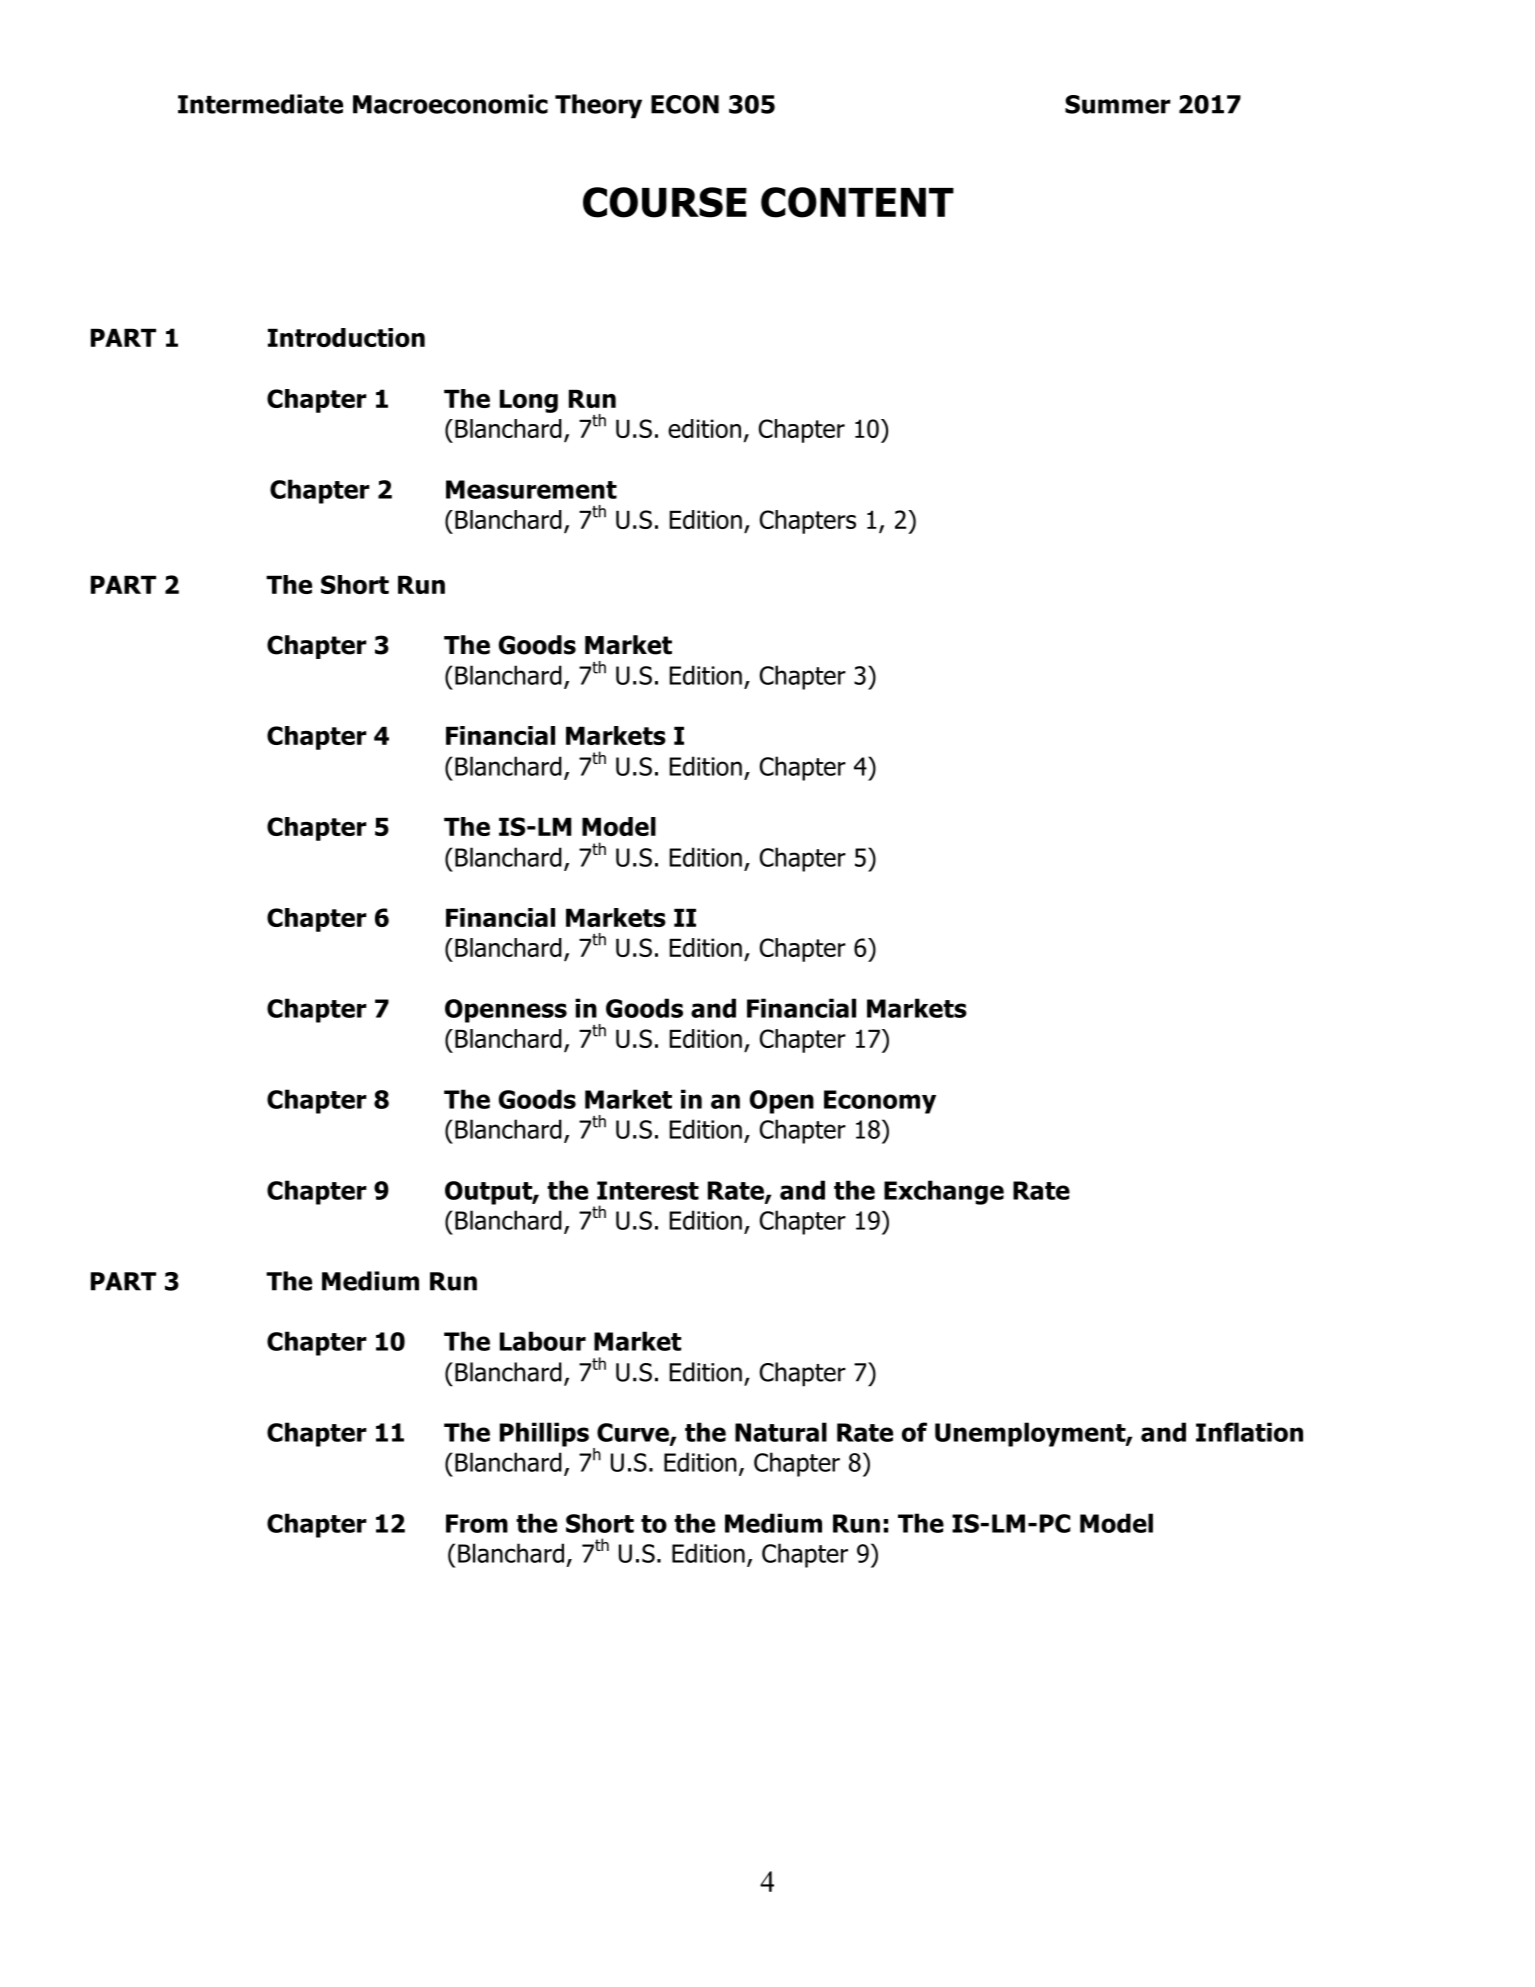 The image size is (1535, 1987). I want to click on Long, so click(529, 401).
